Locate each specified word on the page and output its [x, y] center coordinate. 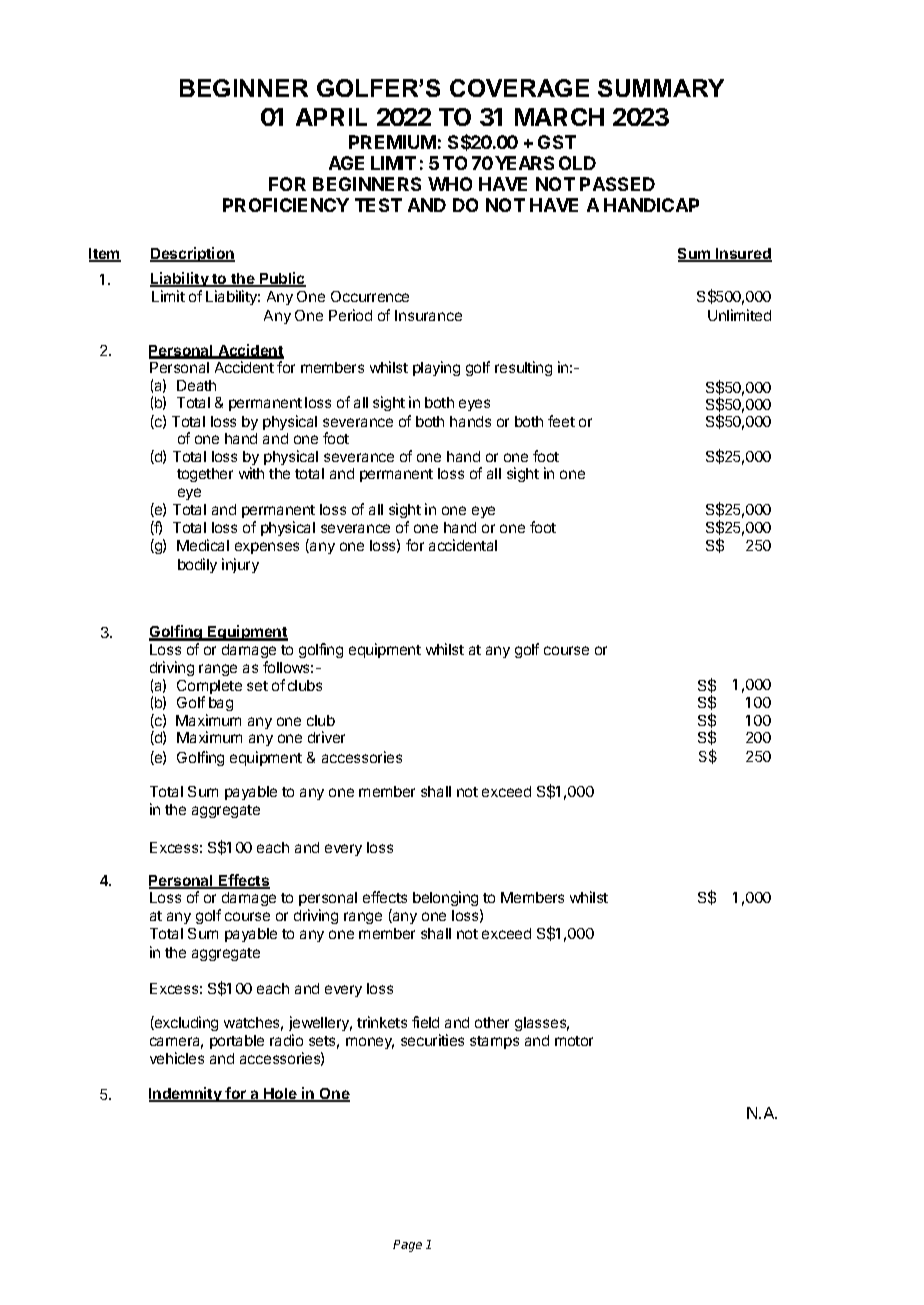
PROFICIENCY [286, 205]
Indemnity [186, 1094]
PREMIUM [392, 142]
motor [574, 1041]
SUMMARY [661, 88]
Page [407, 1246]
